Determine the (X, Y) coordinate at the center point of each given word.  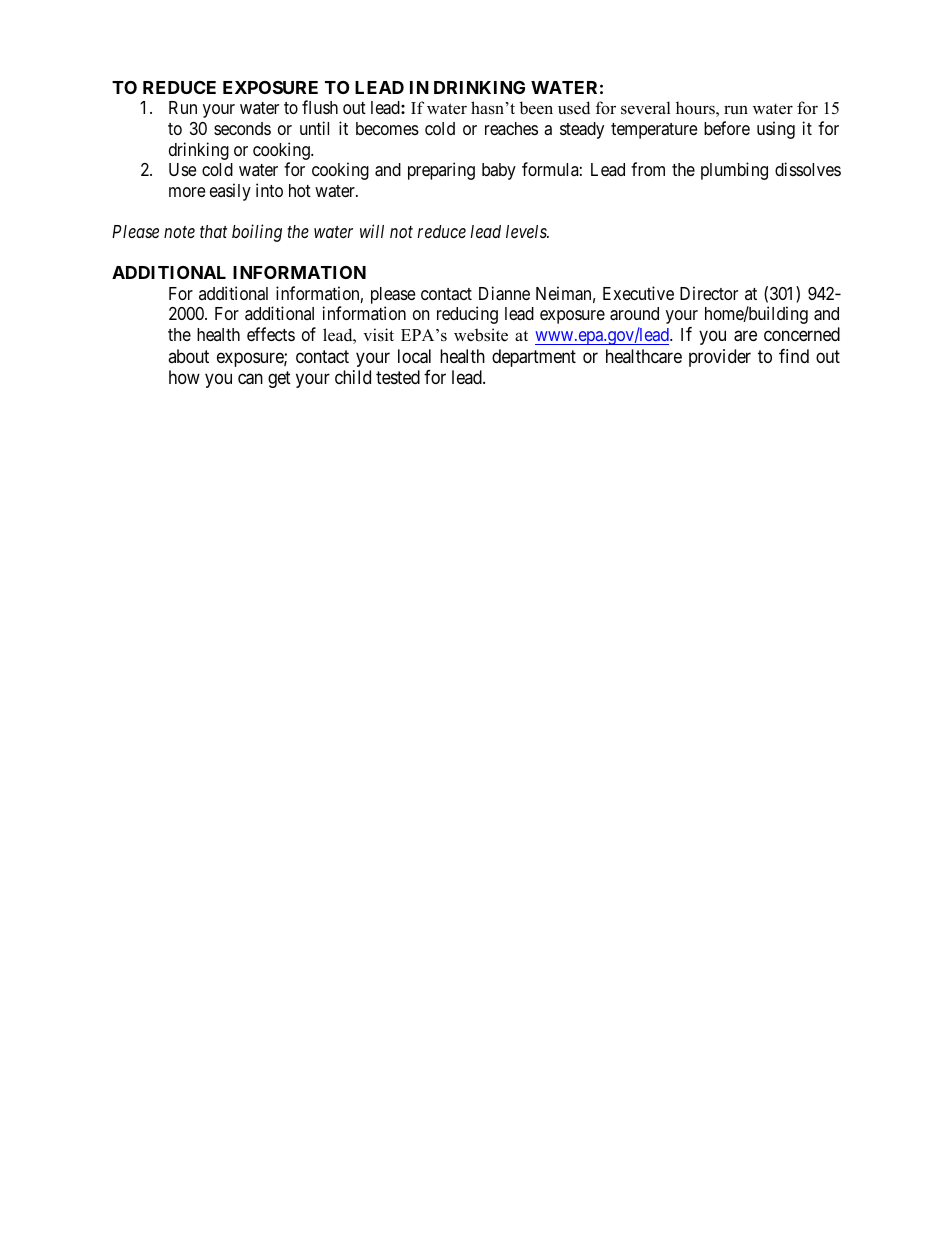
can (250, 379)
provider (720, 358)
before (727, 128)
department (534, 358)
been (536, 108)
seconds (242, 128)
